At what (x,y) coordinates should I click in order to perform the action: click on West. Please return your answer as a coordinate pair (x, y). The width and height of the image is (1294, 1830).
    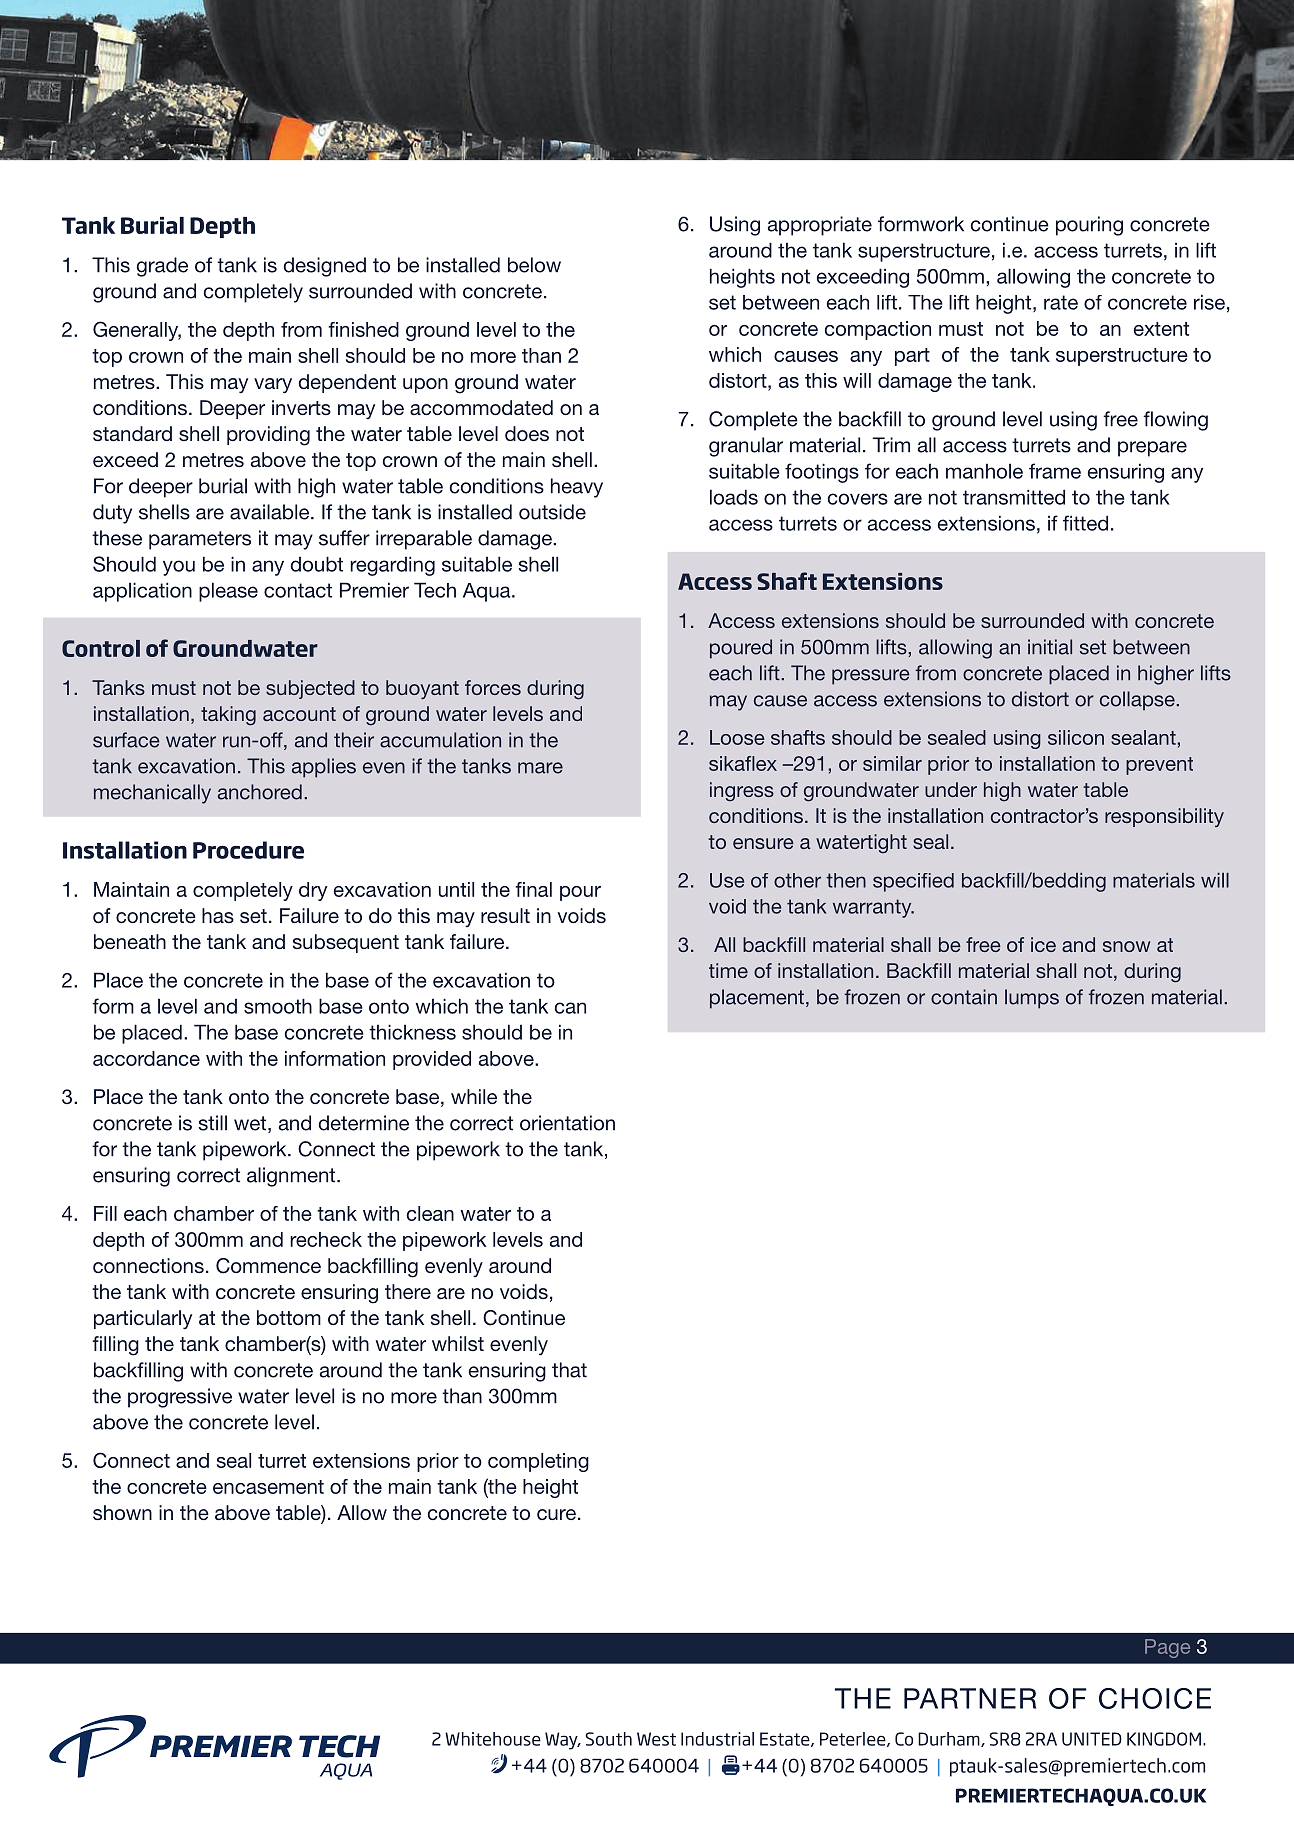
    Looking at the image, I should click on (656, 1739).
